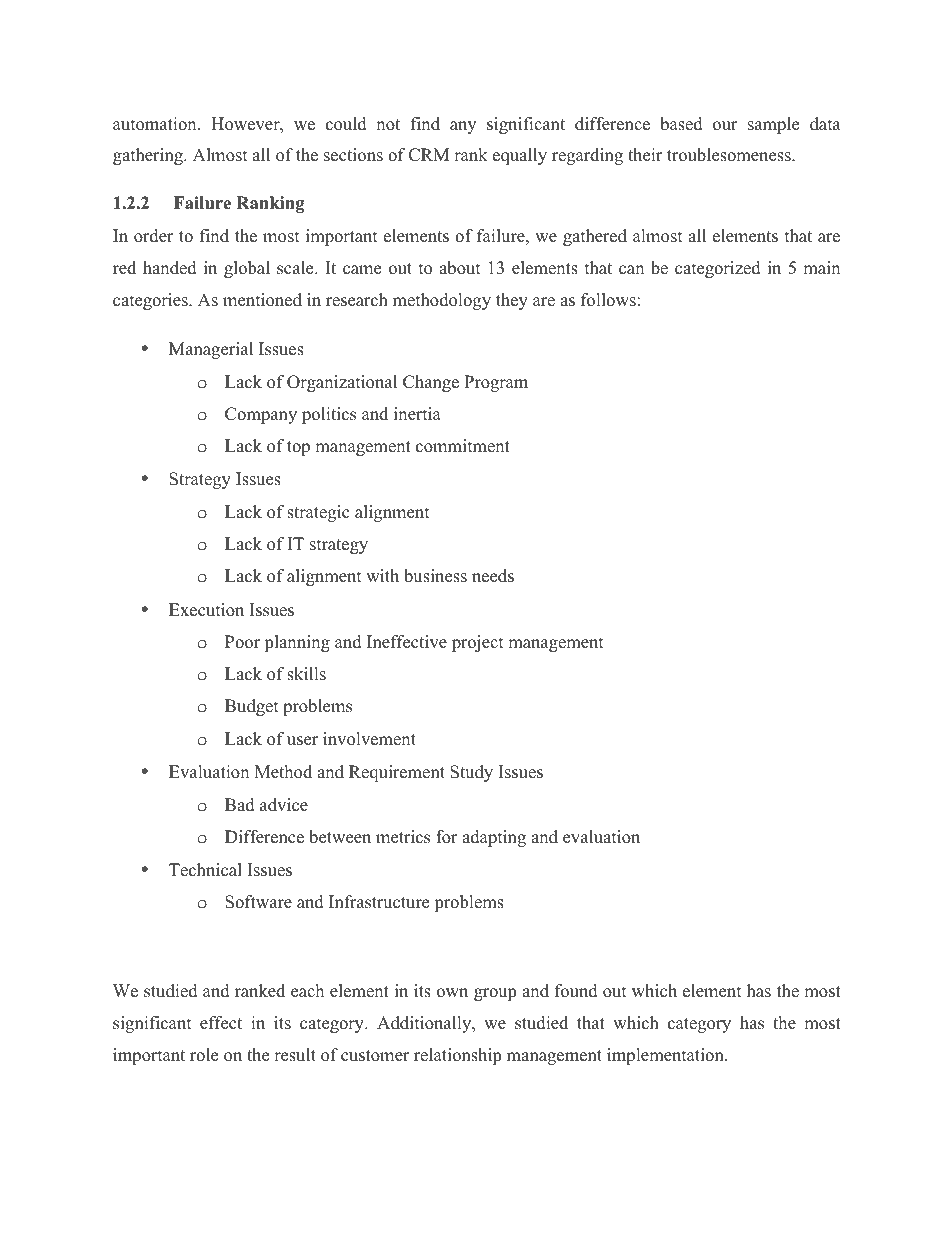 This page has height=1233, width=952. Describe the element at coordinates (718, 269) in the page. I see `categorized` at that location.
